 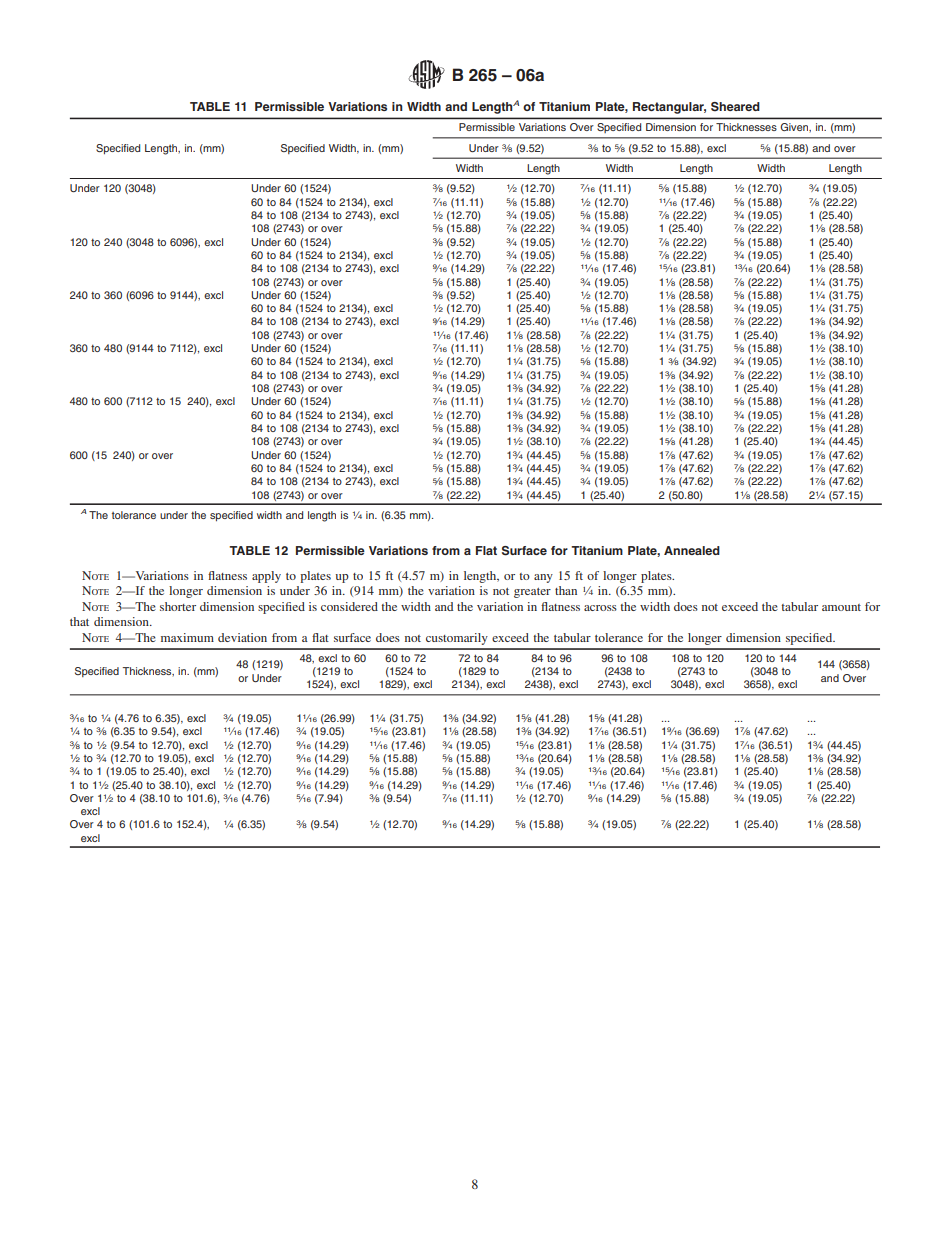 What do you see at coordinates (543, 578) in the screenshot?
I see `any` at bounding box center [543, 578].
